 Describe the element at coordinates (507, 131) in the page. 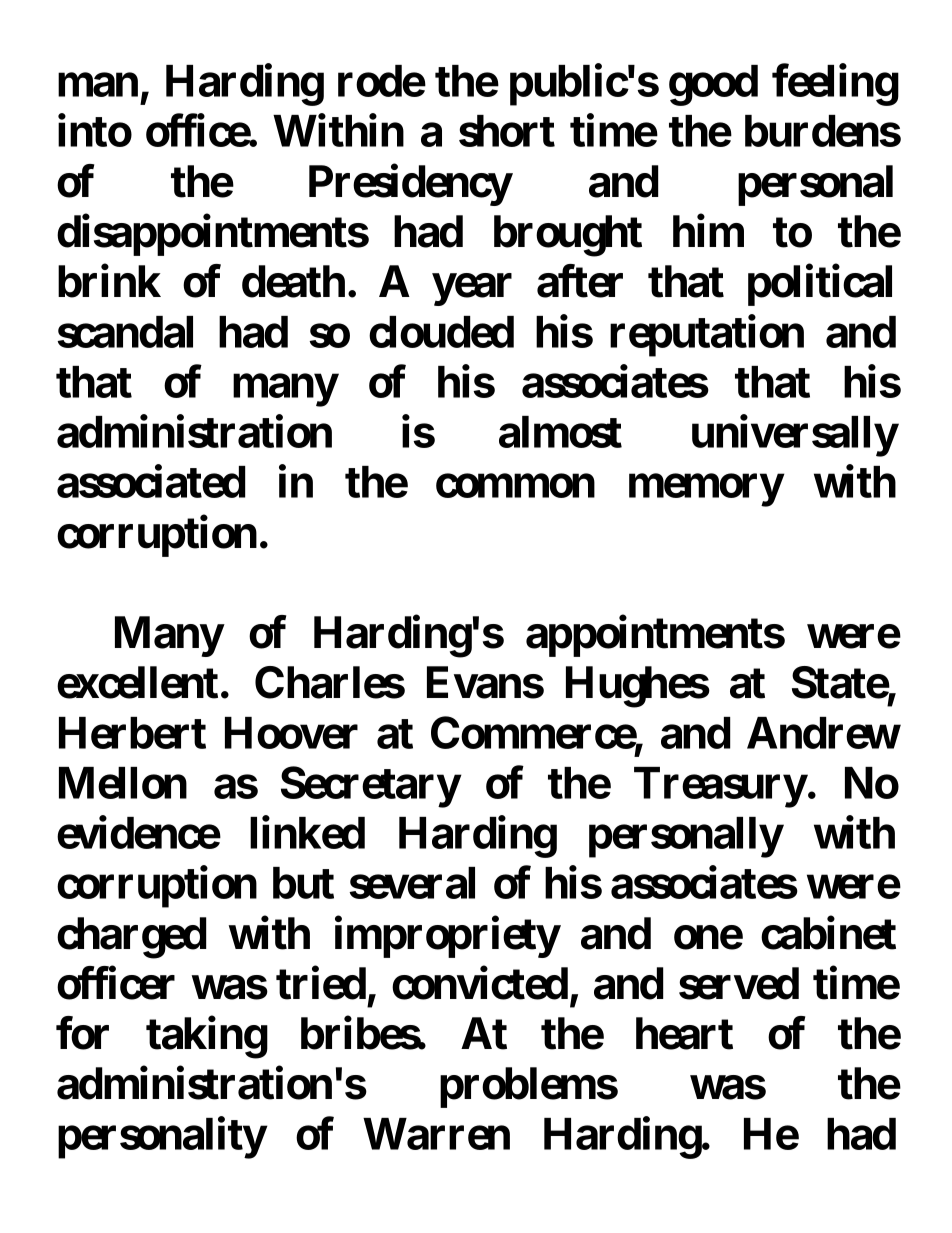

I see `short` at that location.
